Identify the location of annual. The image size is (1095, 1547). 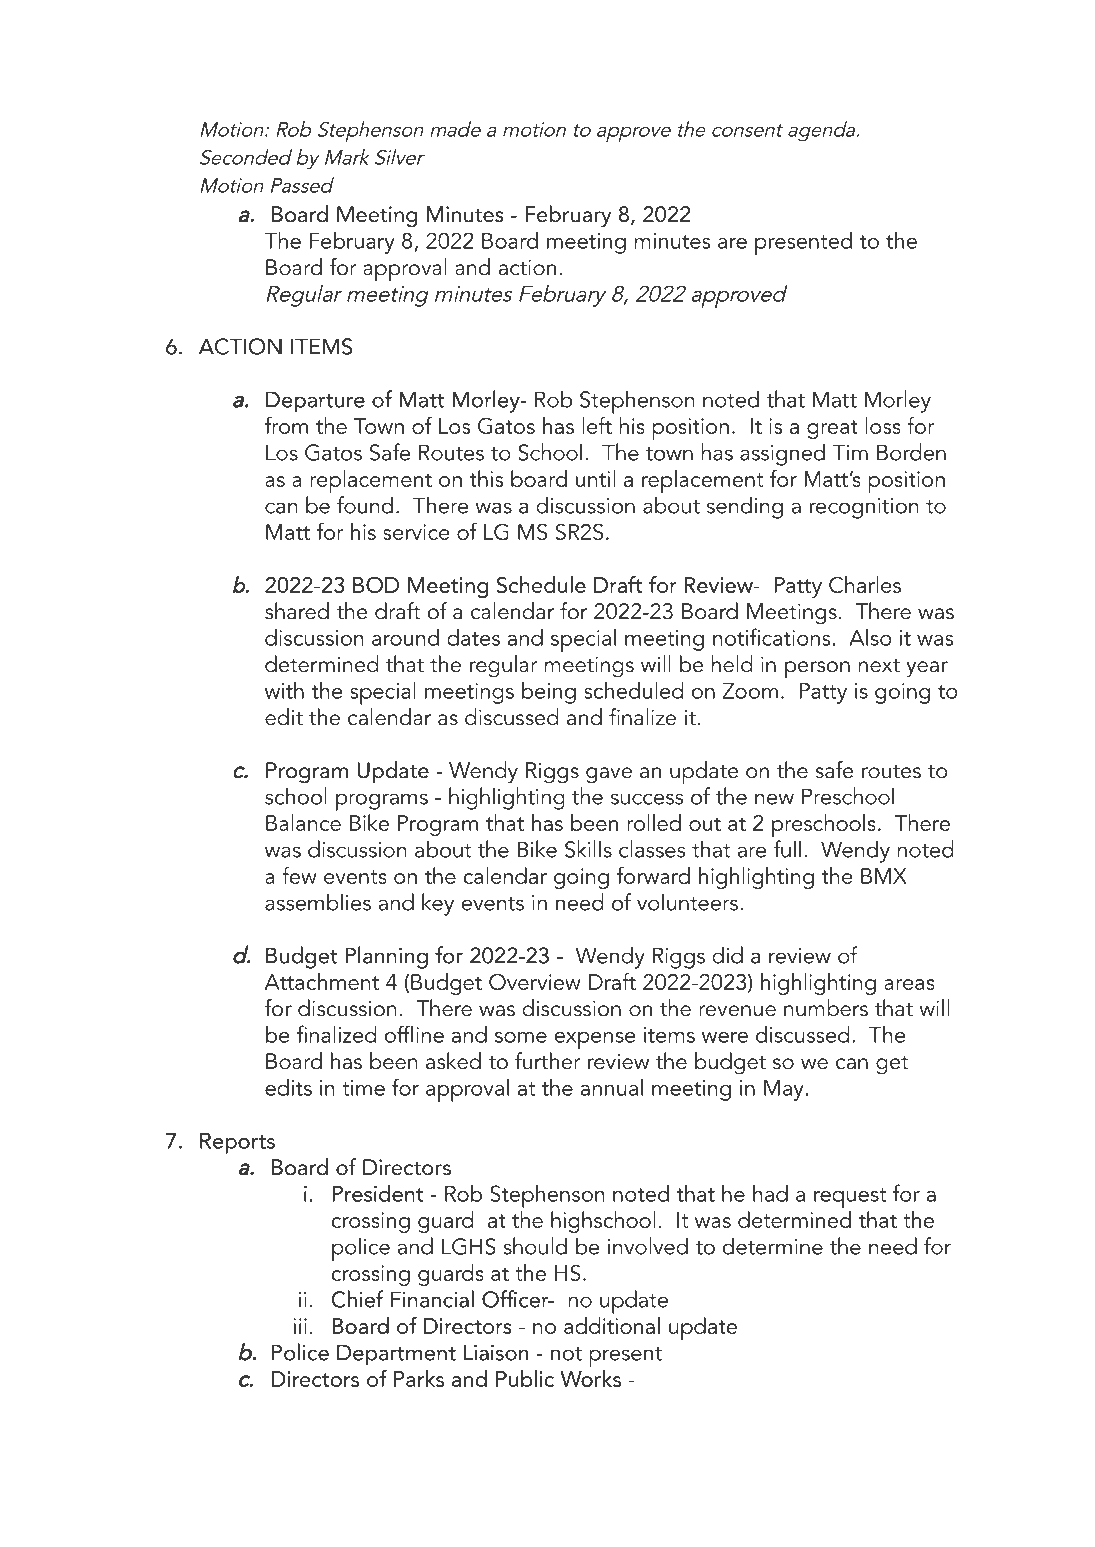
(612, 1087).
